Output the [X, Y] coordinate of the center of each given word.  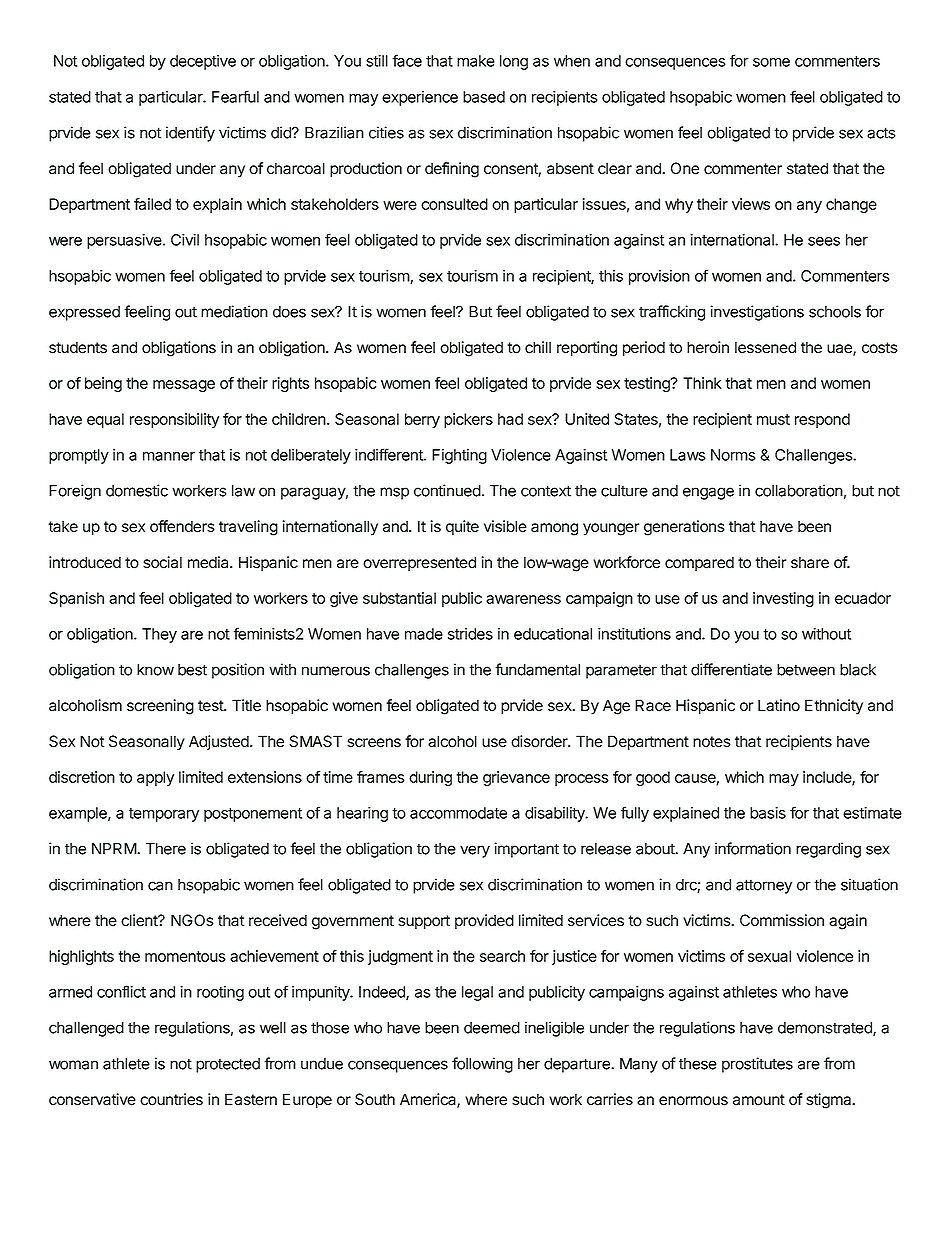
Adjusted [220, 743]
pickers [468, 420]
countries [171, 1099]
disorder [540, 741]
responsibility [174, 420]
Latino [779, 705]
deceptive [203, 62]
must [773, 419]
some [771, 62]
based [484, 97]
